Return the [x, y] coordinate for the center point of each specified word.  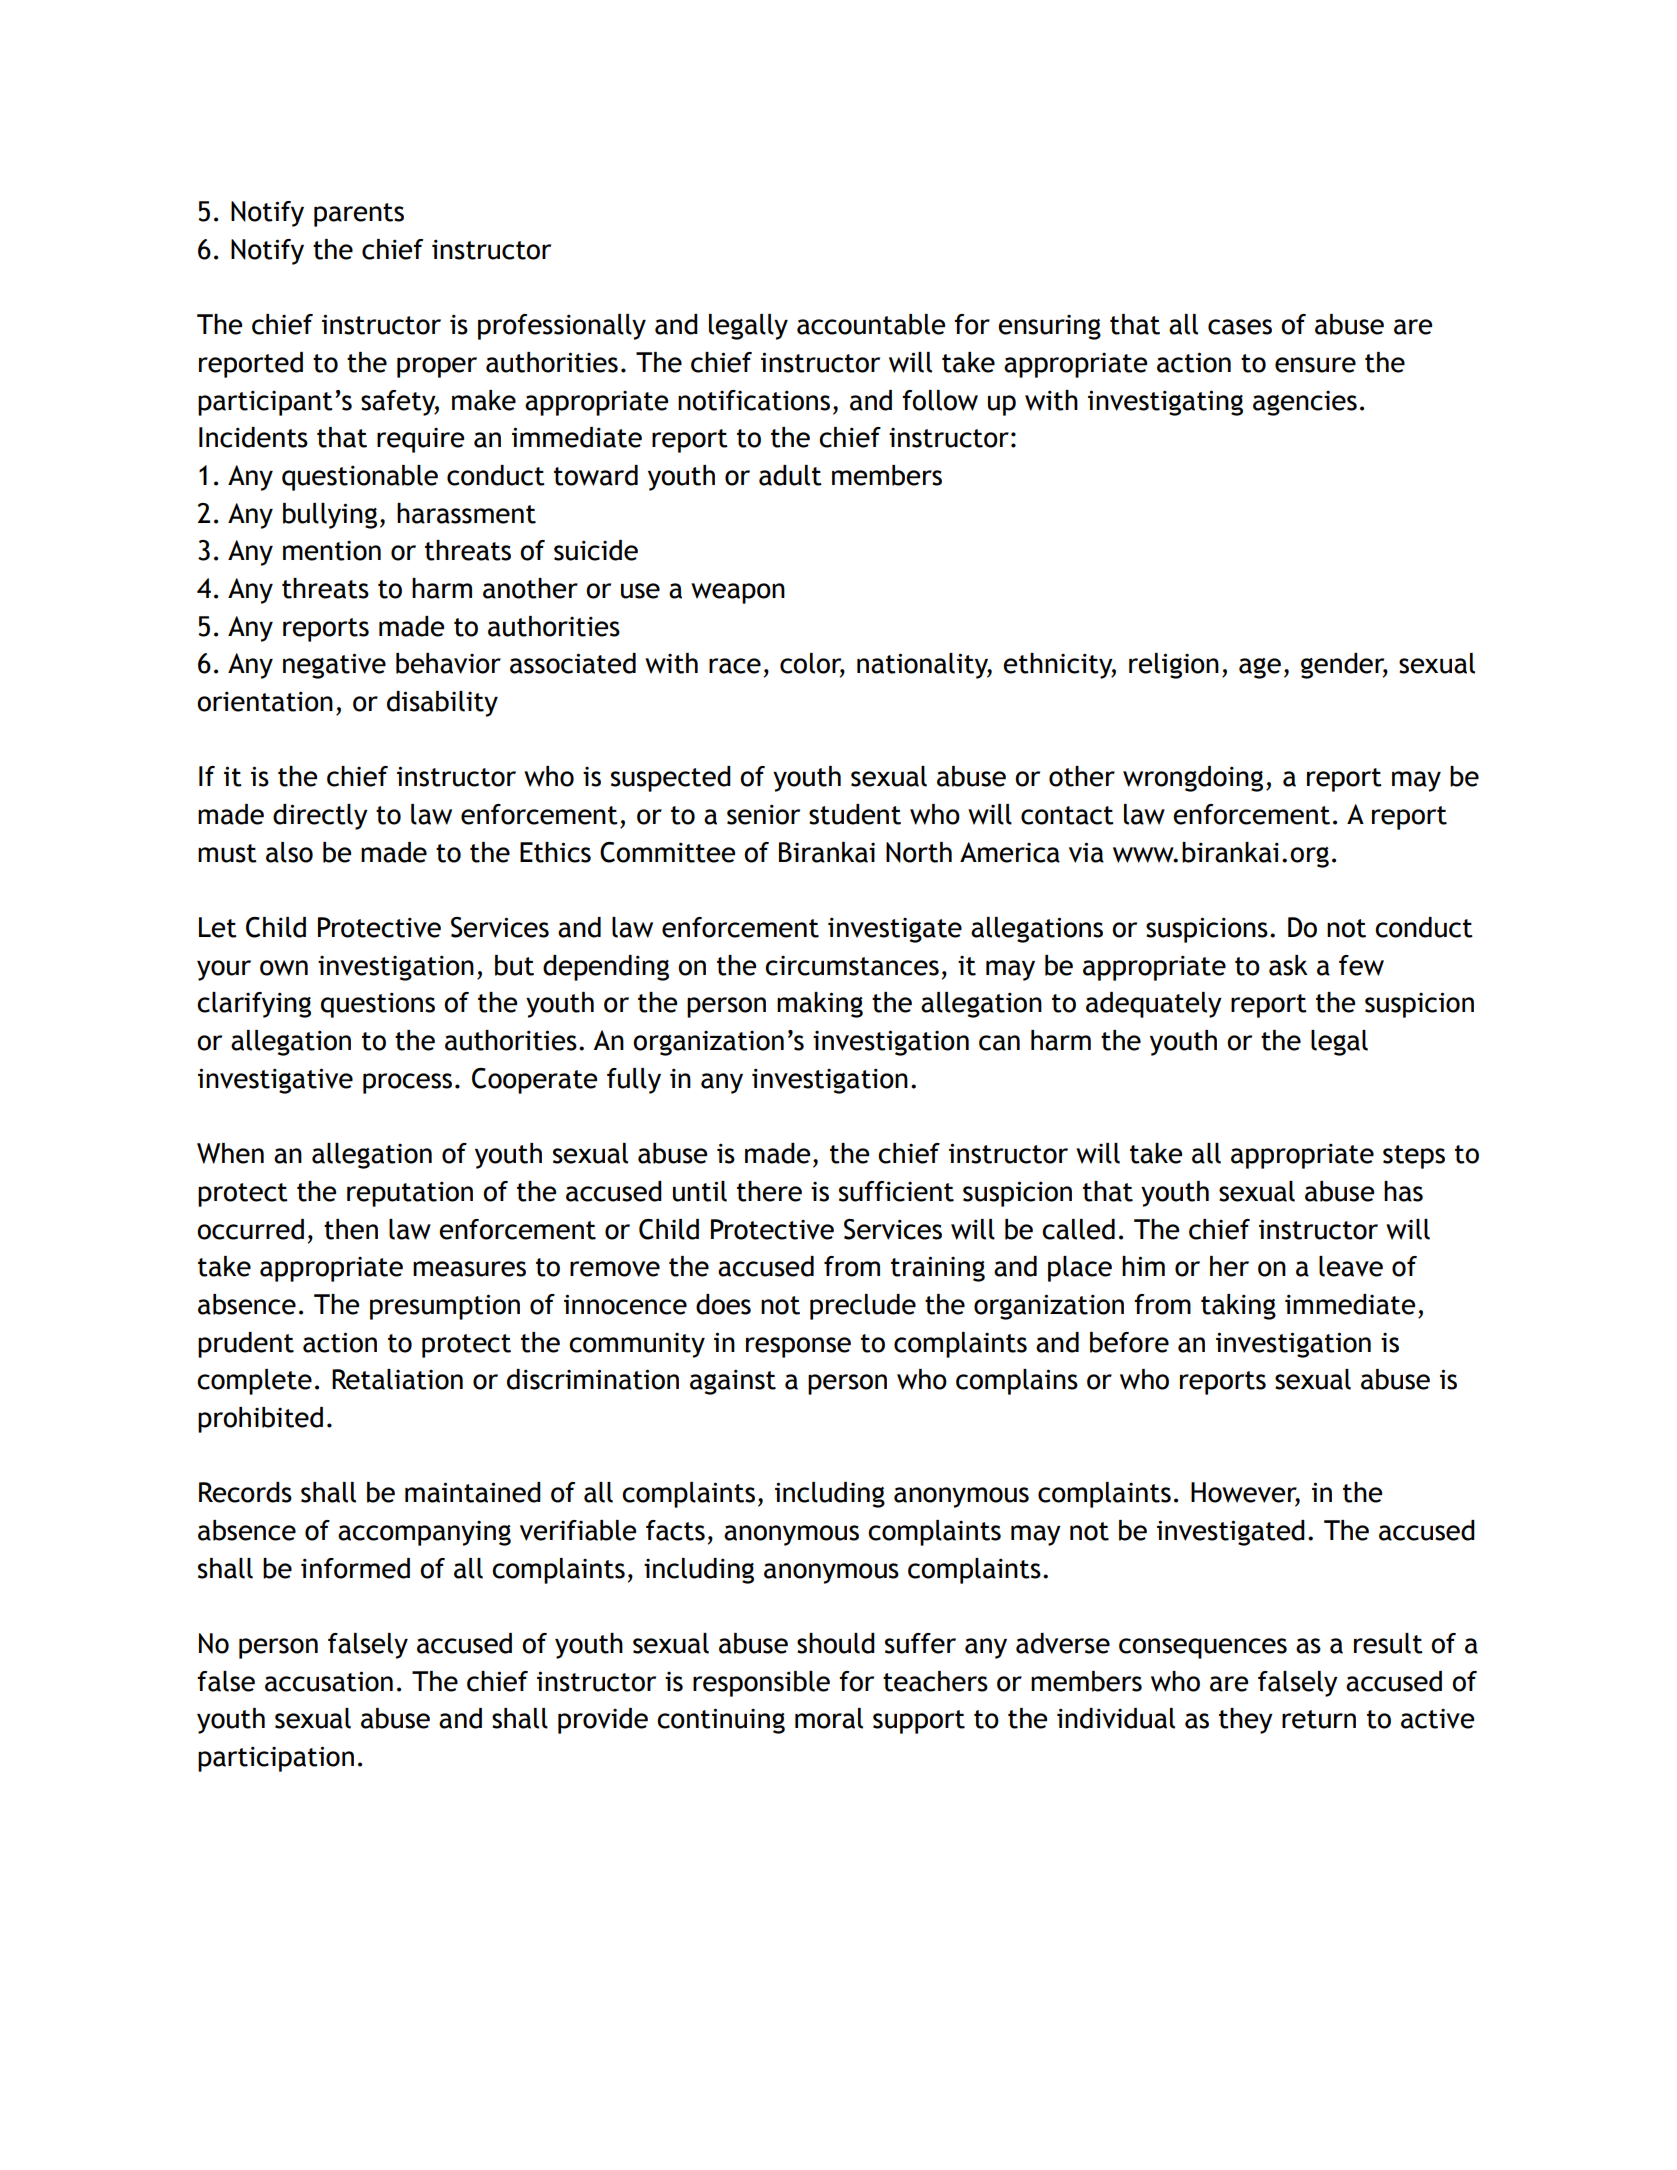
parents [359, 215]
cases [1240, 327]
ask [1288, 965]
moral [829, 1718]
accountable [871, 324]
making [820, 1005]
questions [378, 1005]
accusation [329, 1681]
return [1319, 1719]
